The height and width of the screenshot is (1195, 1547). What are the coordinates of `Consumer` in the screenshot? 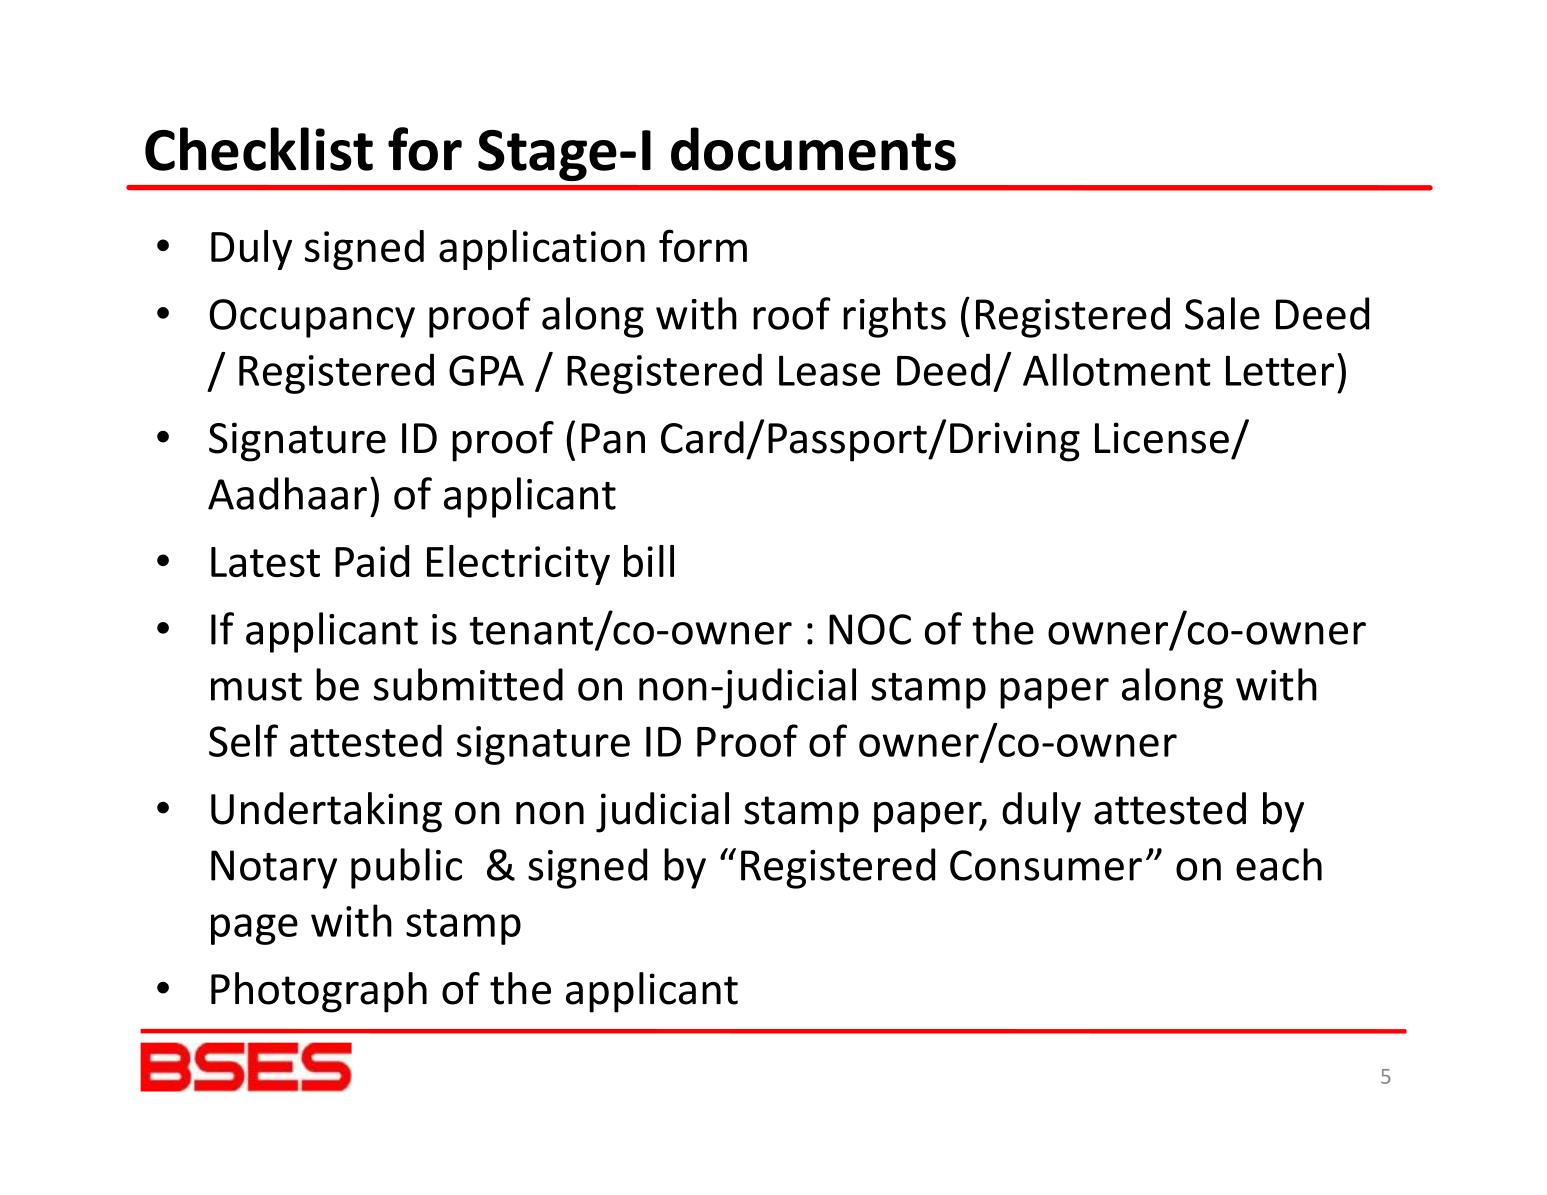 It's located at (1046, 865).
